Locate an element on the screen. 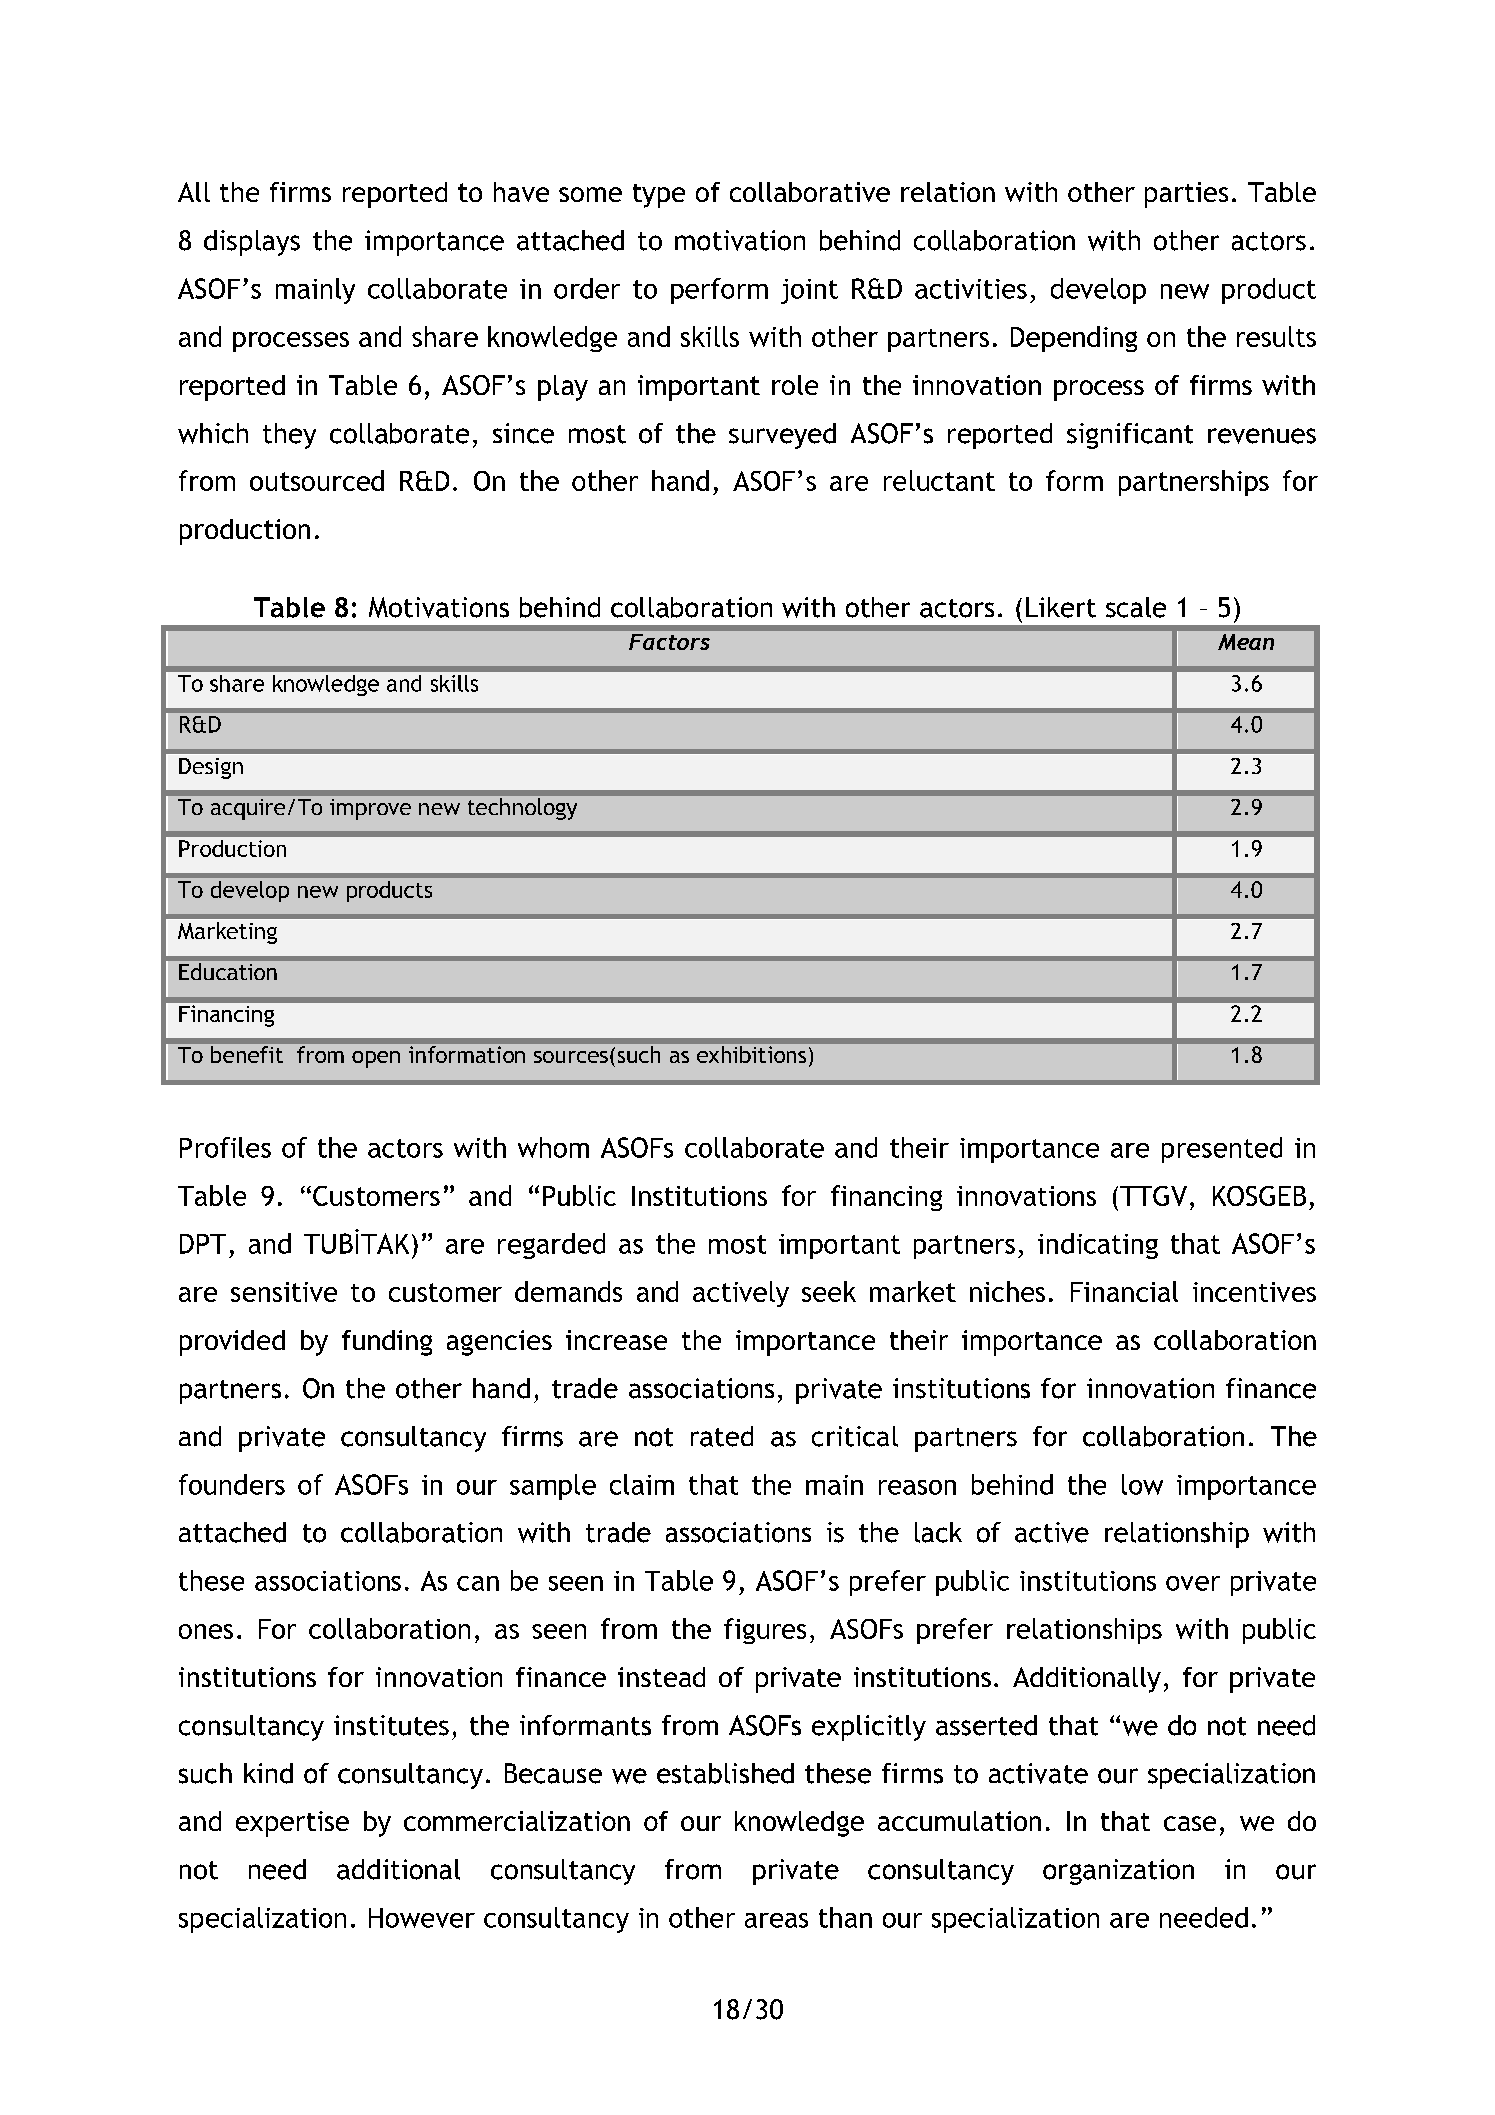  exhibitions is located at coordinates (751, 1054).
